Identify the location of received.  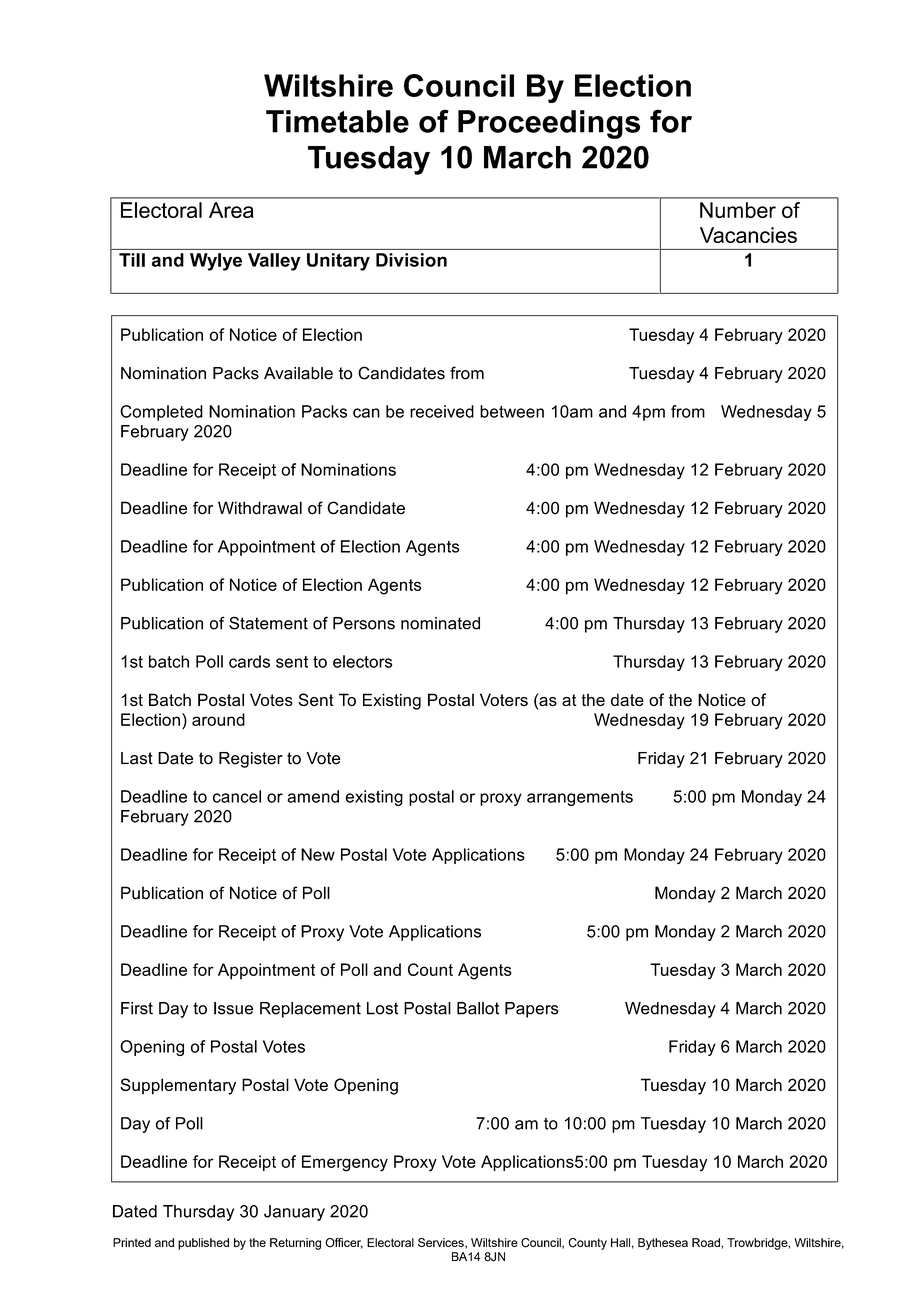
(442, 411).
